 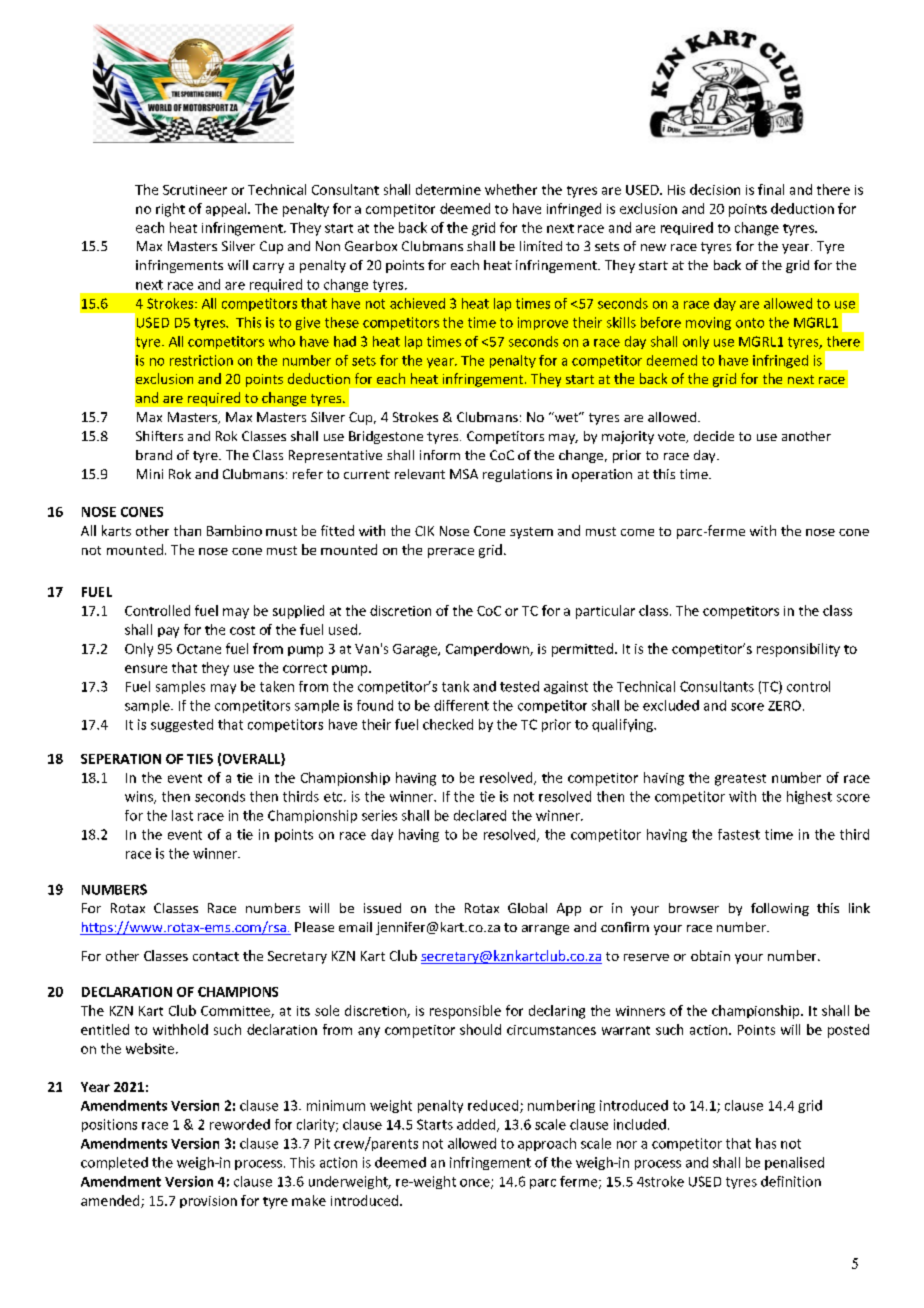 I want to click on contact, so click(x=216, y=956).
